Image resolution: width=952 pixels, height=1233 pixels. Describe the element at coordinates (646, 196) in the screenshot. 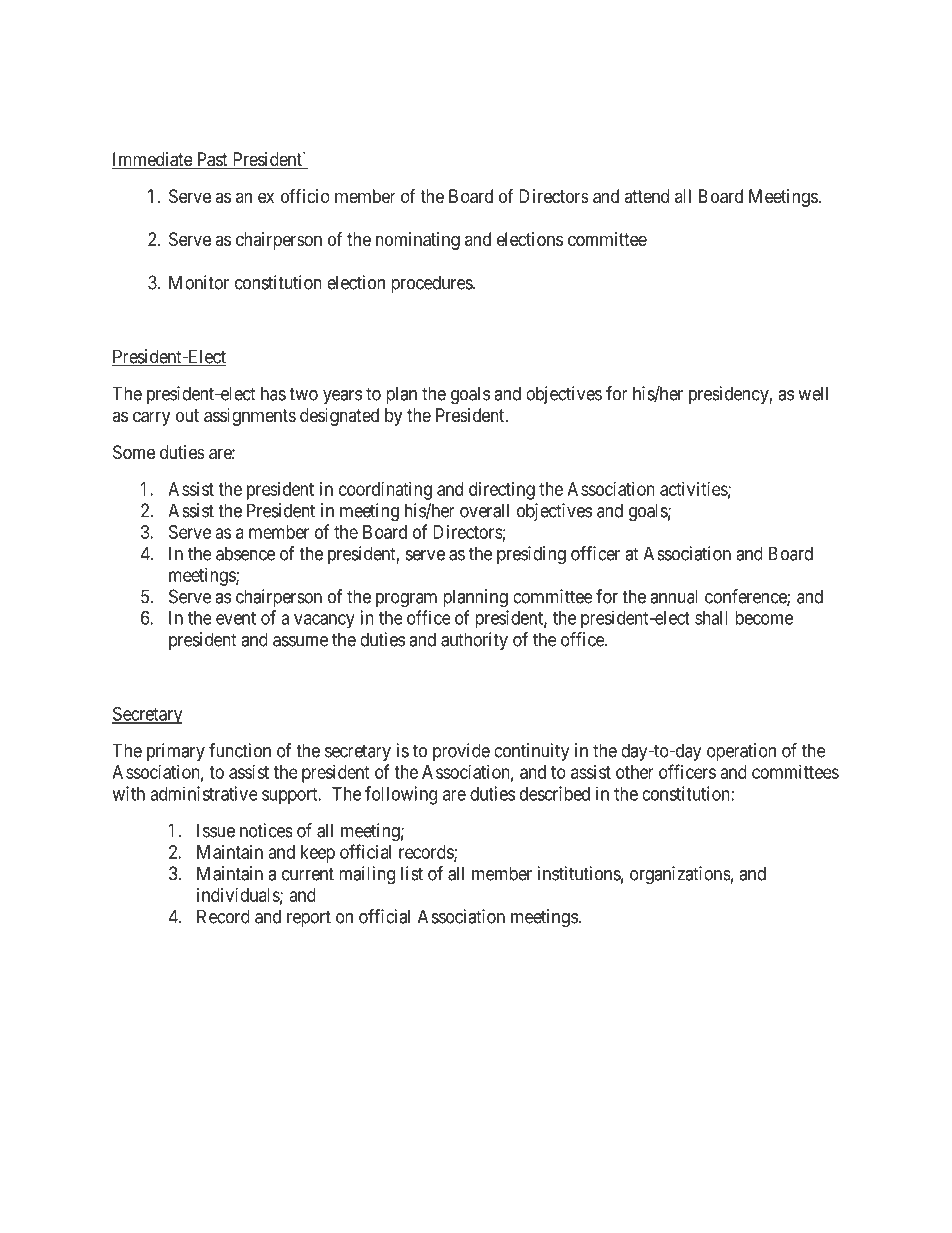

I see `attend` at that location.
